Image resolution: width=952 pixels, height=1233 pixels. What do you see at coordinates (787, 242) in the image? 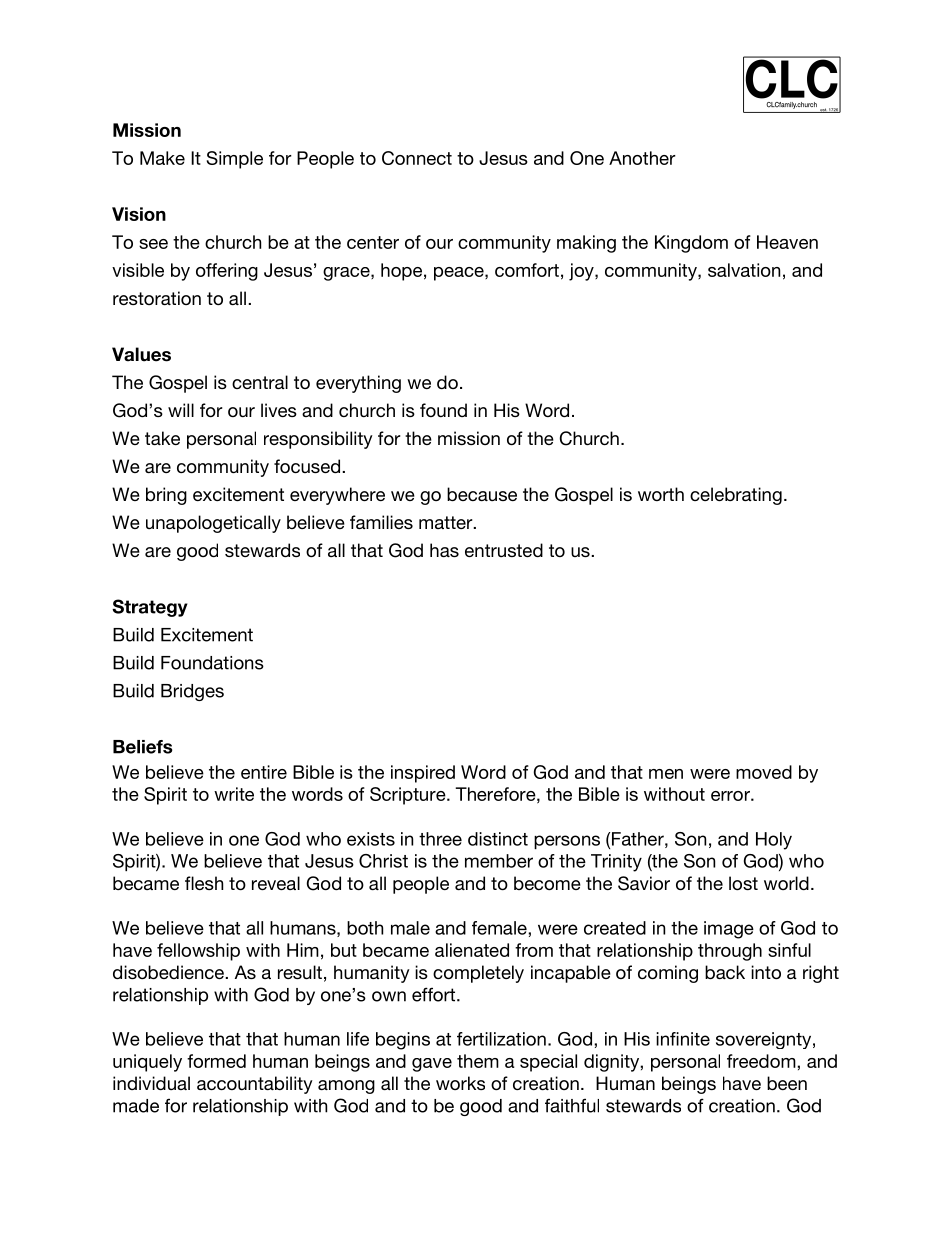
I see `Heaven` at bounding box center [787, 242].
